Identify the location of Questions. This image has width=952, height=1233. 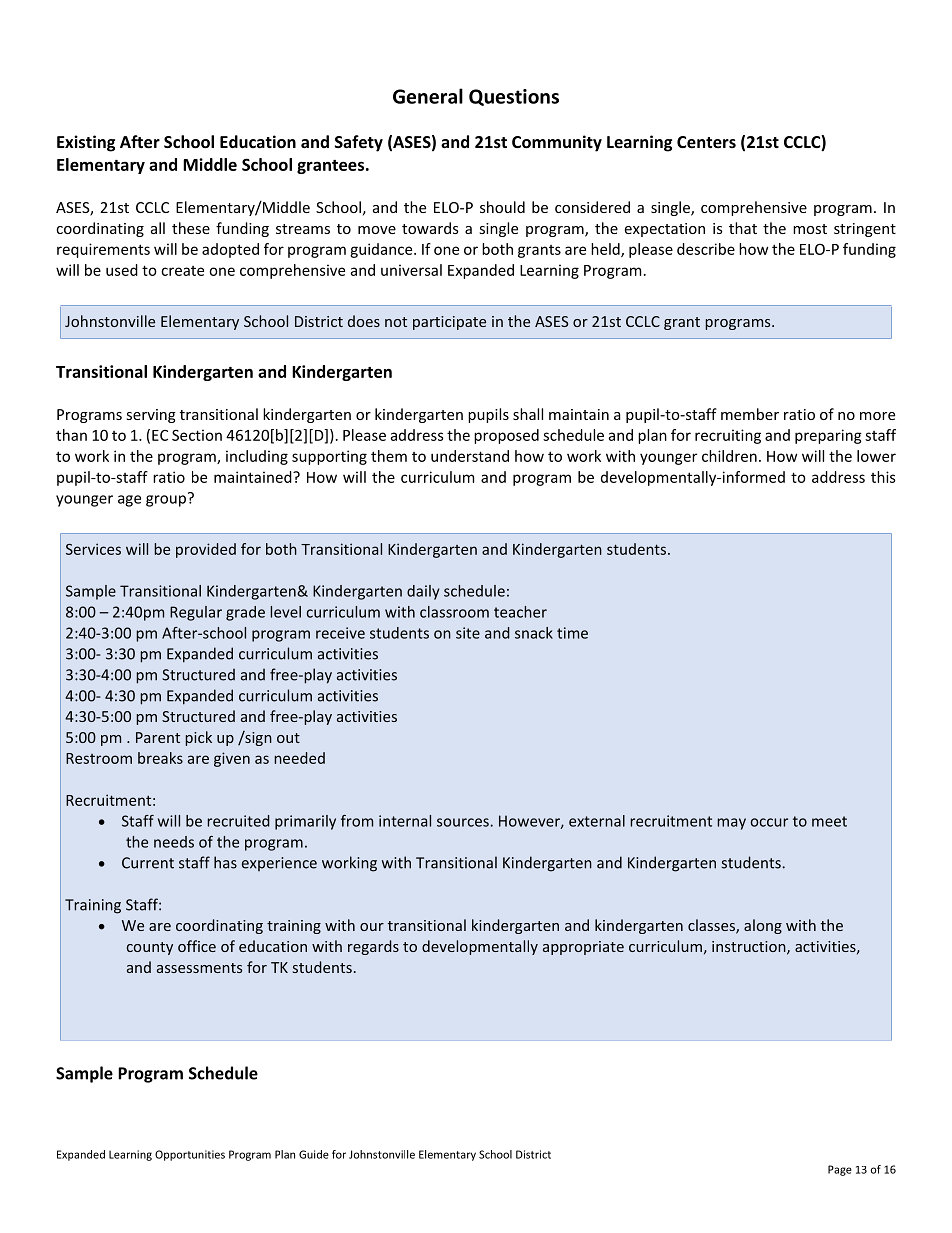
(514, 97).
